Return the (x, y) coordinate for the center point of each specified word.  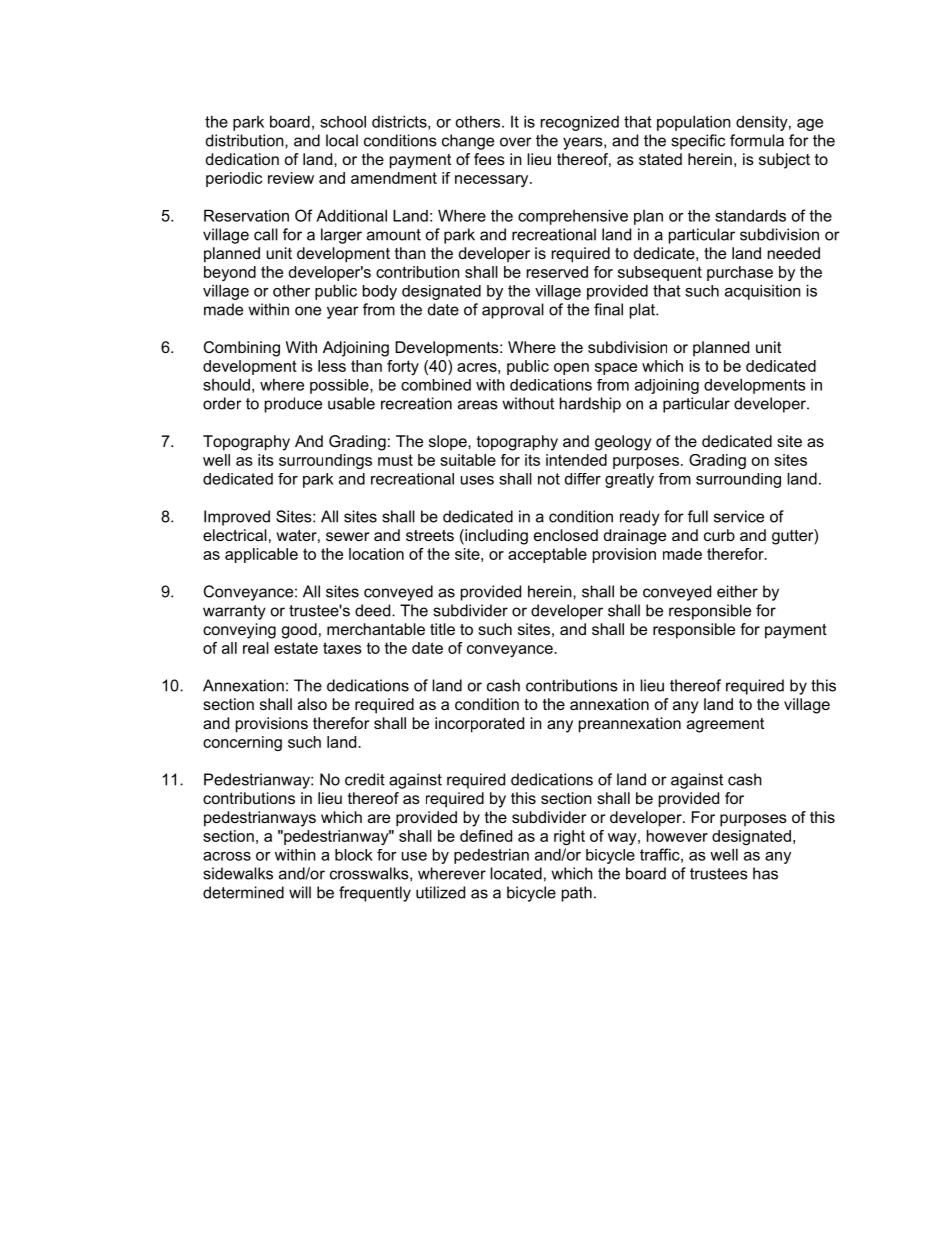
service (739, 516)
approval (513, 311)
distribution (246, 140)
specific (698, 142)
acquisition (763, 292)
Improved (237, 518)
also (312, 704)
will (300, 892)
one (308, 311)
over (516, 142)
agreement (725, 725)
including (495, 537)
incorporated (479, 725)
